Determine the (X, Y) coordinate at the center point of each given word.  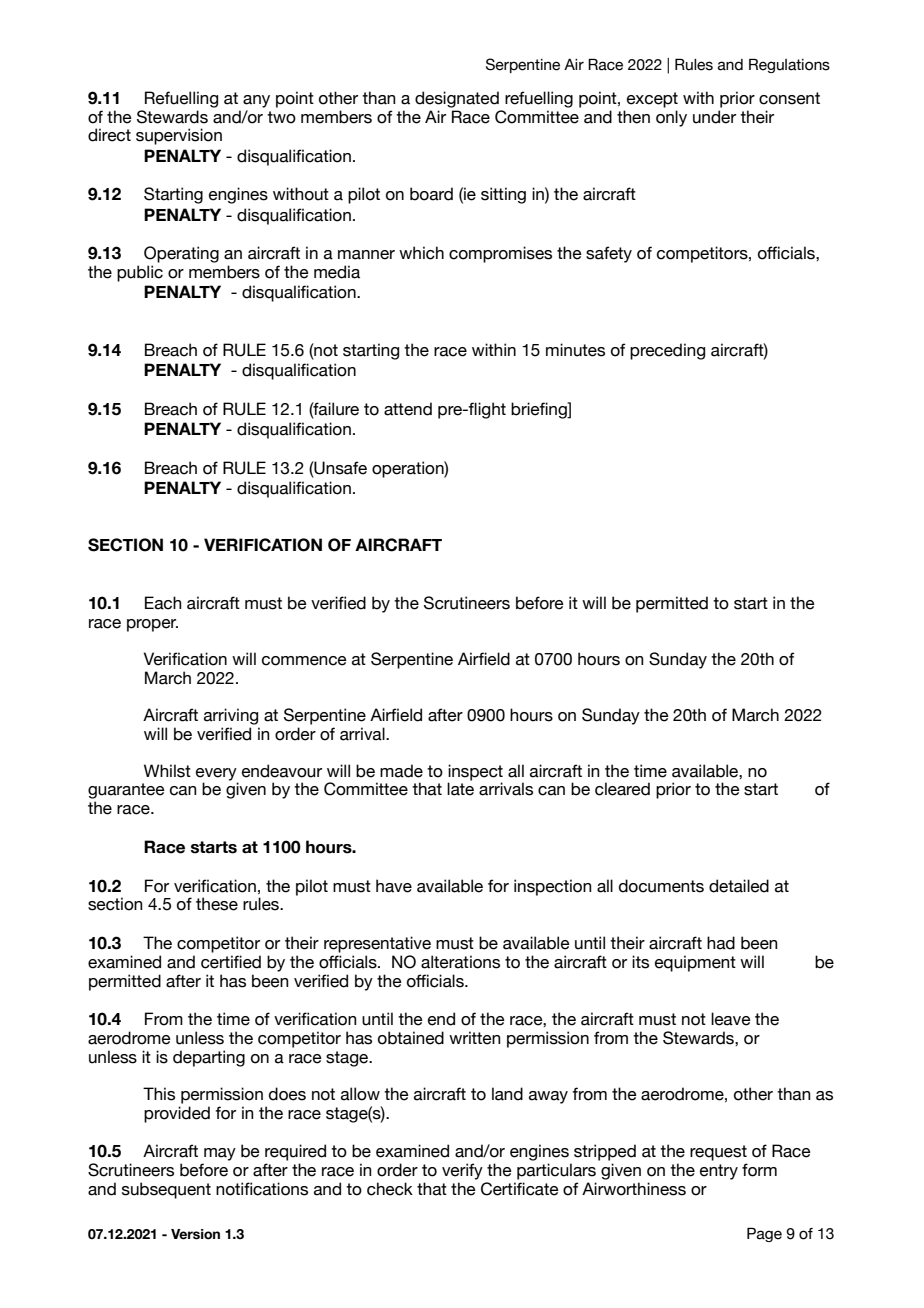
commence (304, 661)
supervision (179, 136)
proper (152, 625)
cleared (622, 789)
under (714, 117)
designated (457, 99)
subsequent (166, 1190)
